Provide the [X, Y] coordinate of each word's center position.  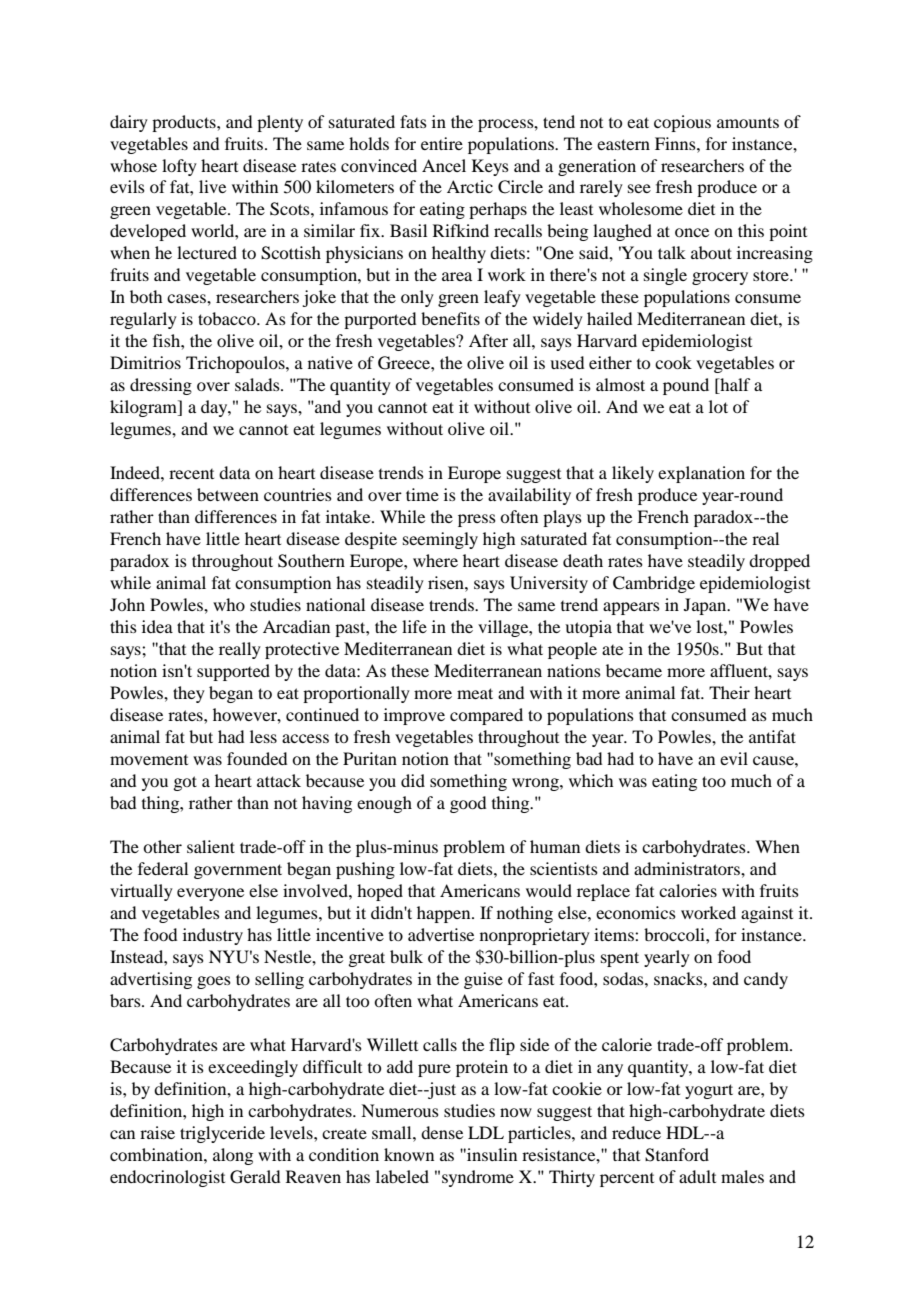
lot [718, 406]
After [488, 340]
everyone [210, 894]
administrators [688, 868]
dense [442, 1132]
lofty [179, 167]
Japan [706, 606]
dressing [161, 386]
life [414, 626]
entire [442, 143]
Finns [676, 143]
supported [233, 672]
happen [445, 914]
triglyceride [222, 1134]
